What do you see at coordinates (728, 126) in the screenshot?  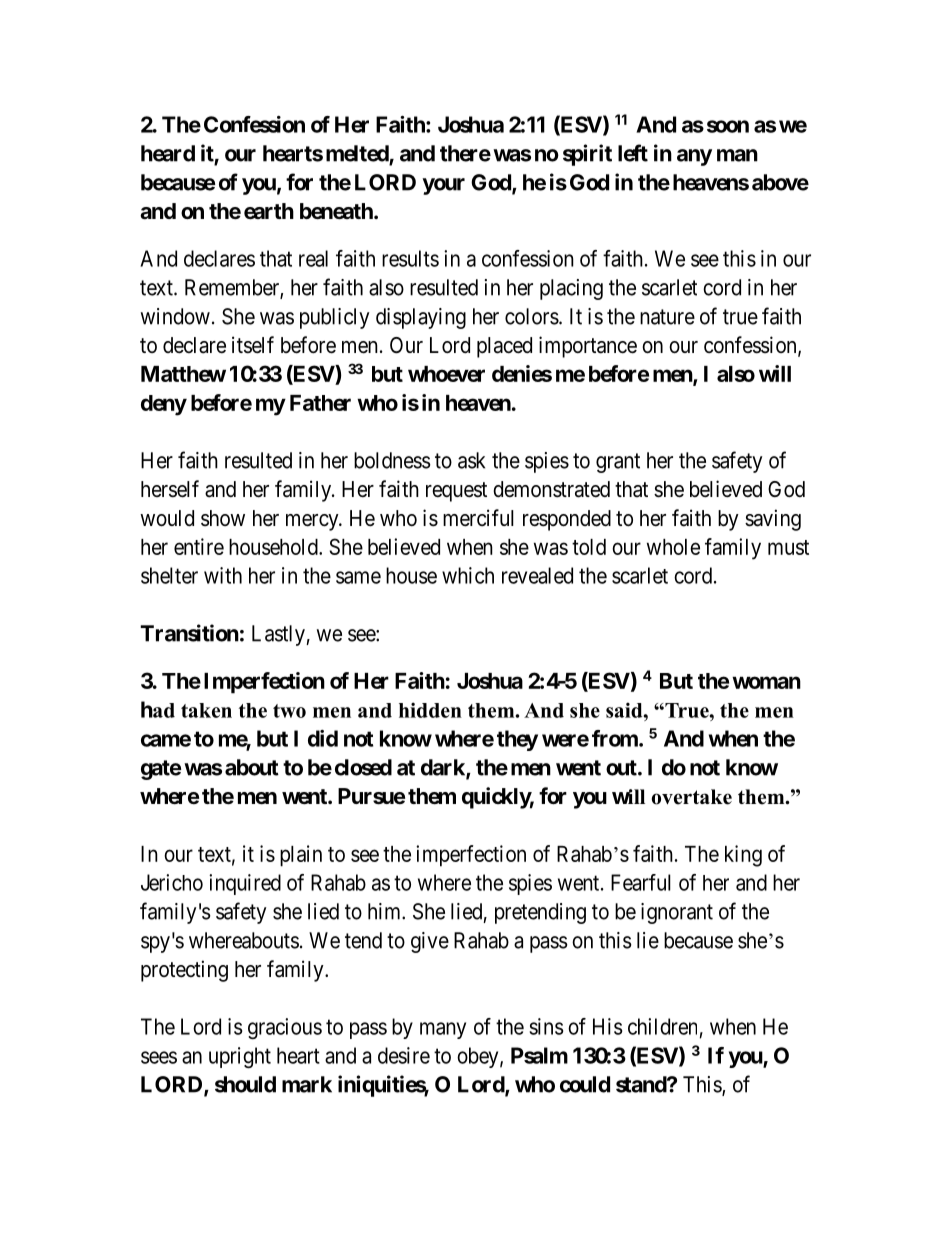 I see `soon` at bounding box center [728, 126].
